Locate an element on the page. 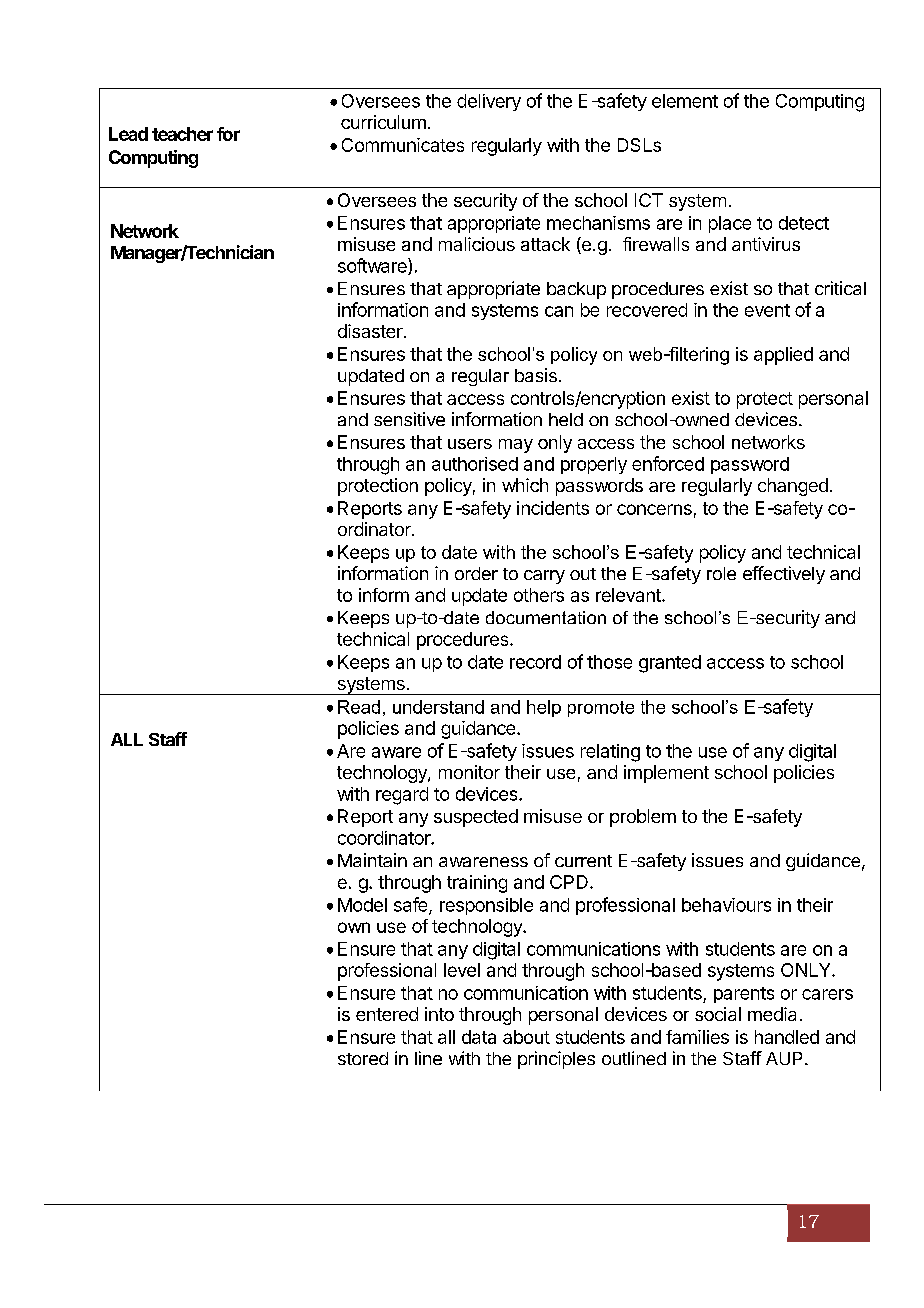 The width and height of the document is (924, 1308). media is located at coordinates (772, 1014).
